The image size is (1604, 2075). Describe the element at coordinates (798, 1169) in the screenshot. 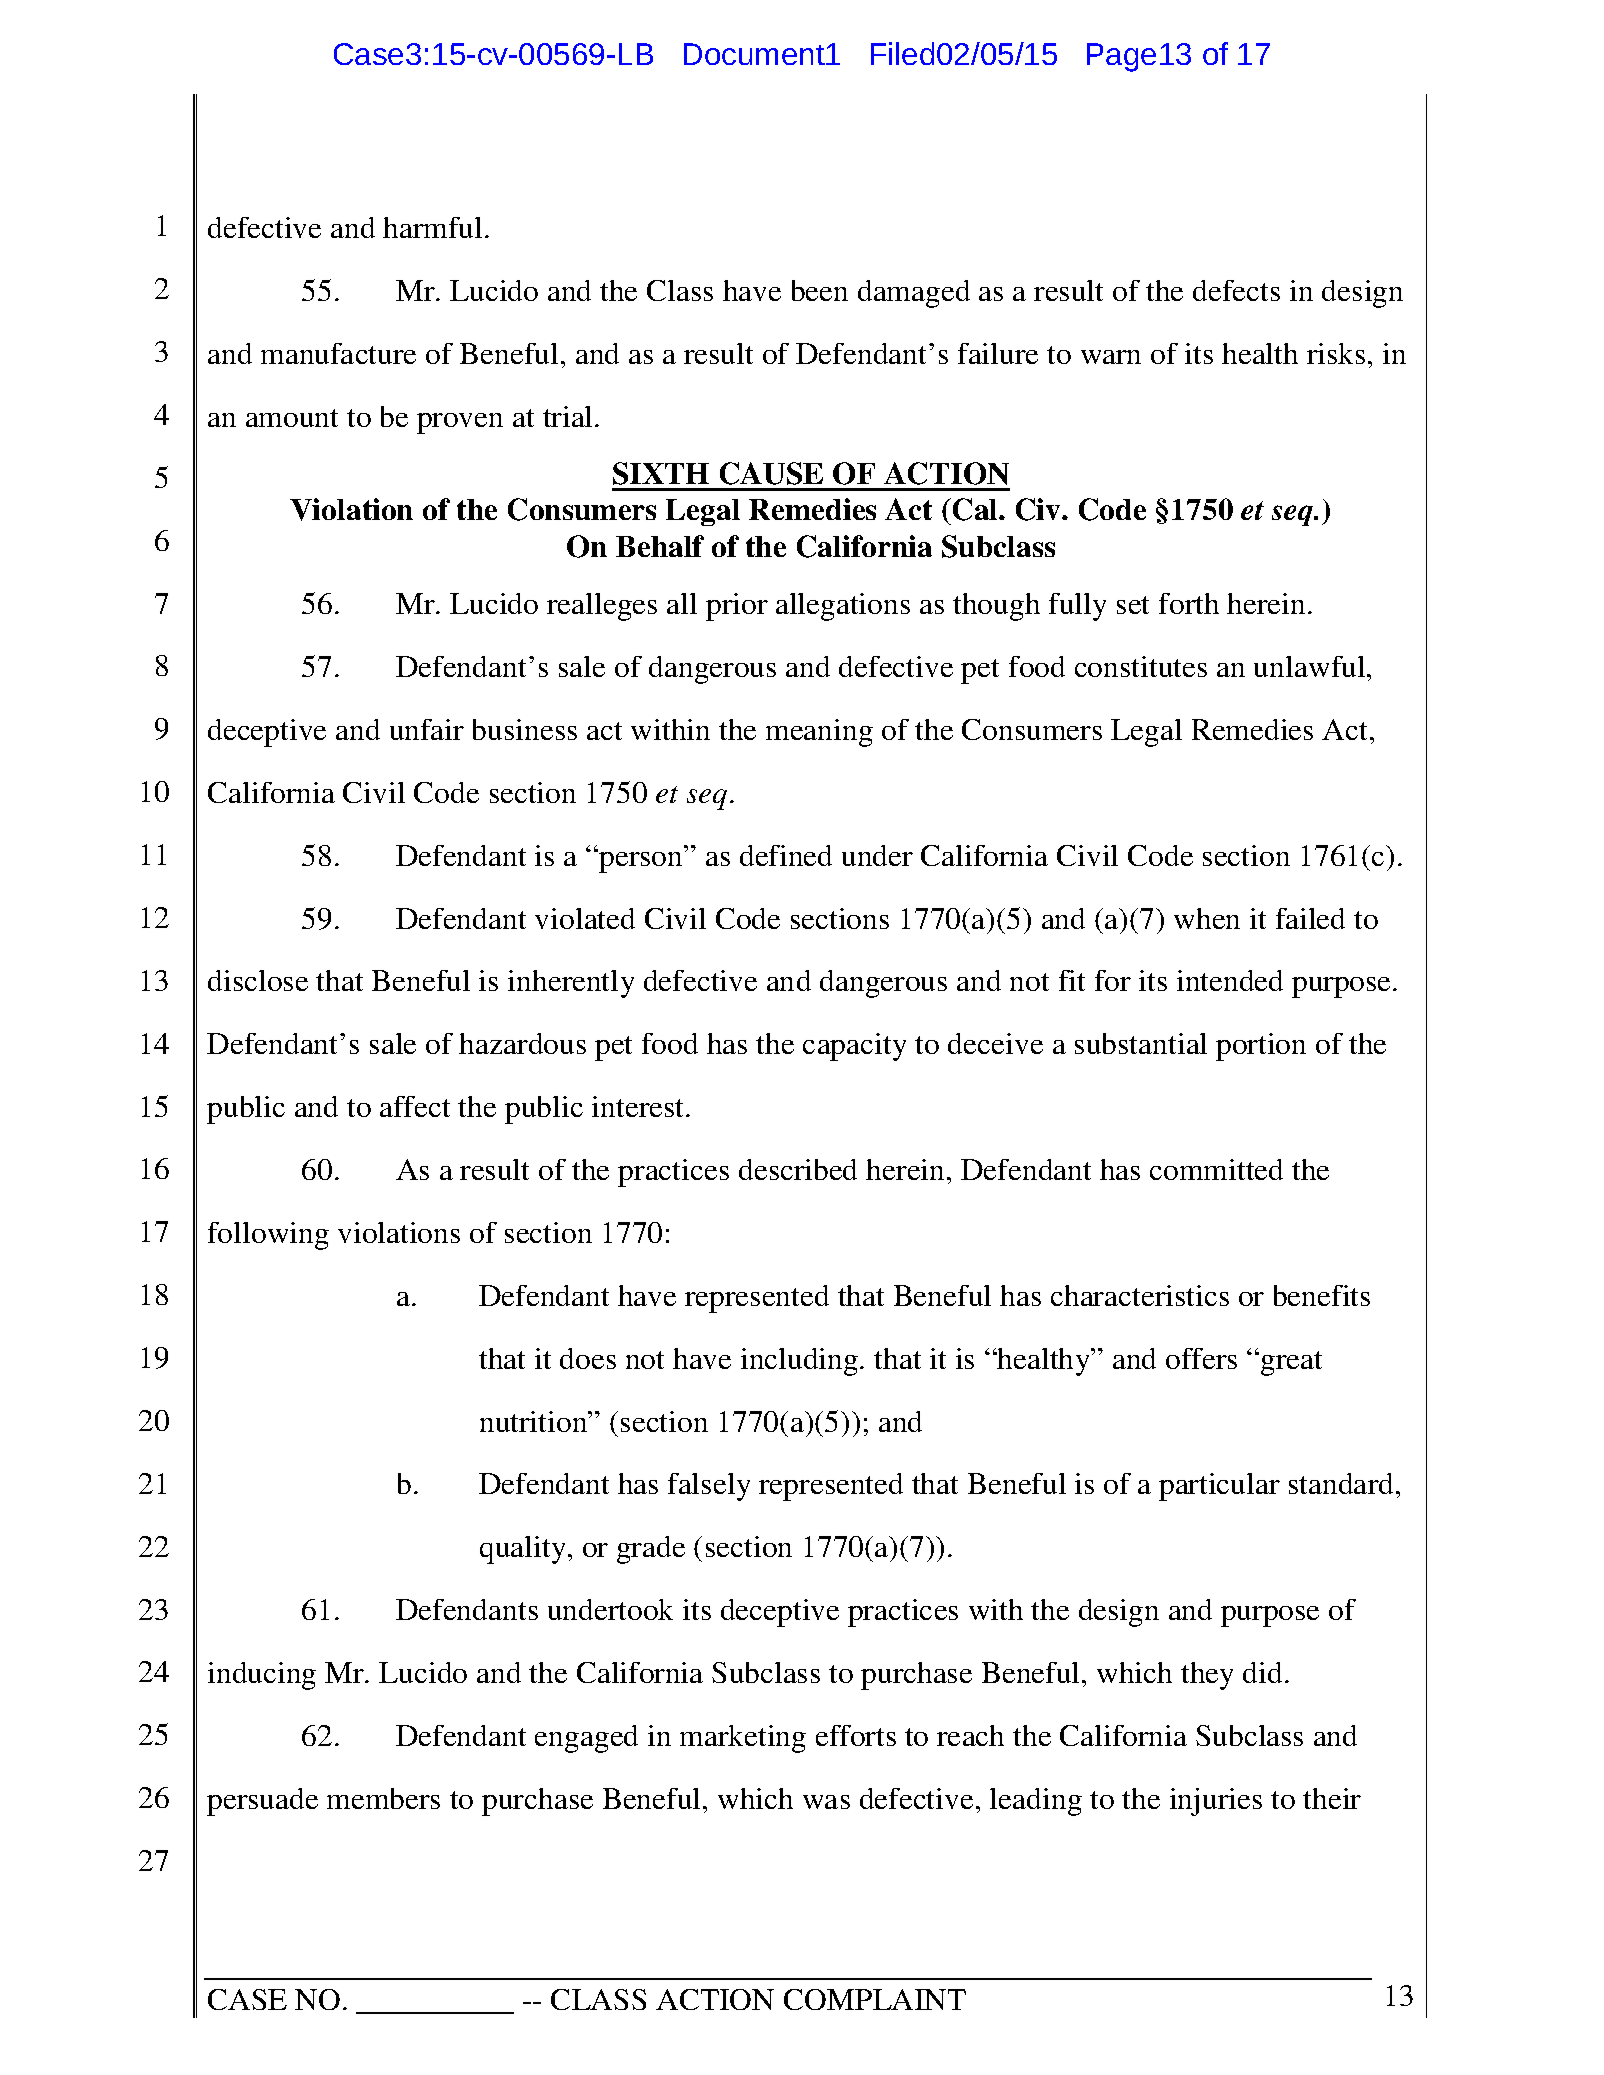

I see `described` at that location.
